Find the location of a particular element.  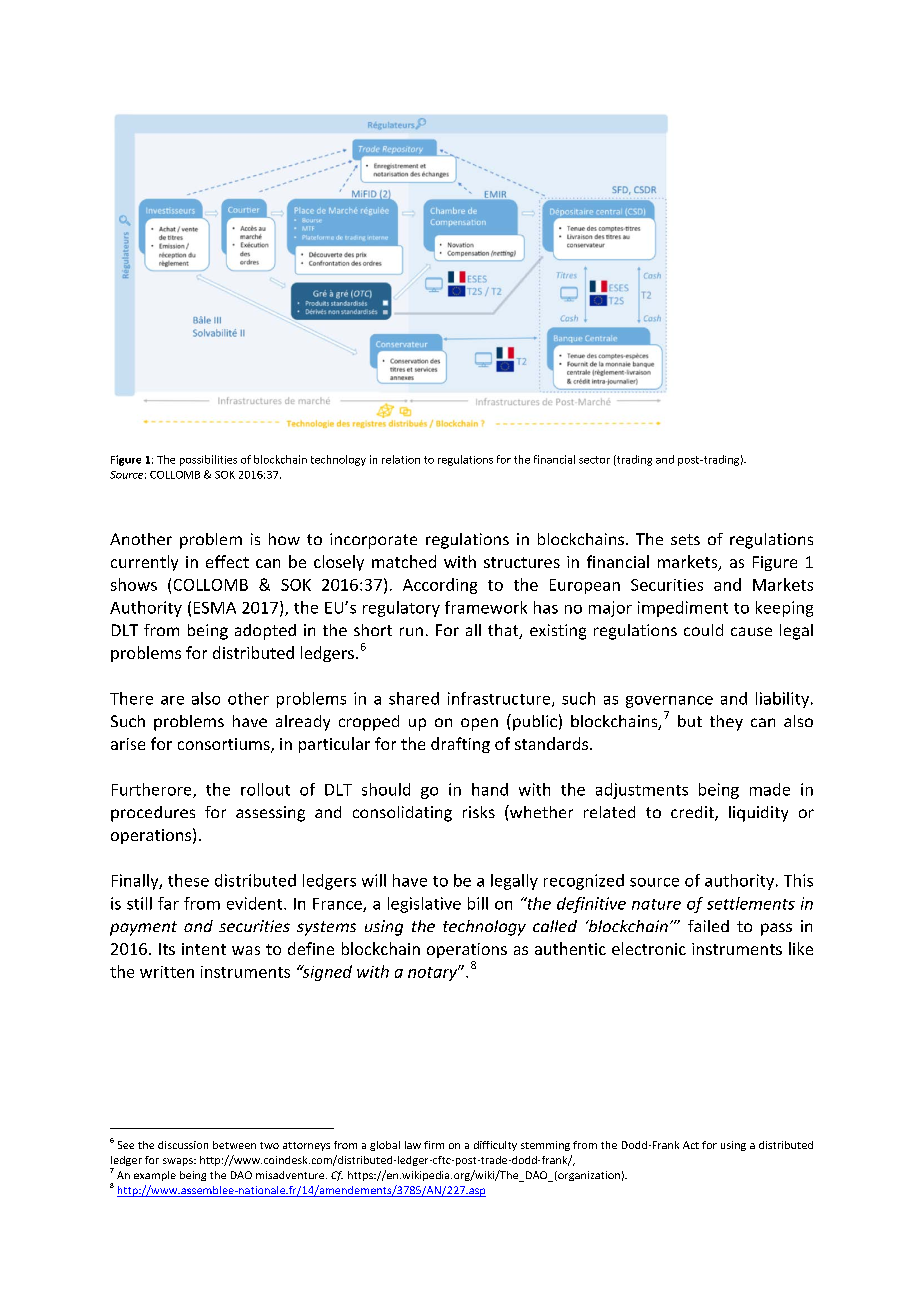

Act is located at coordinates (691, 1145).
